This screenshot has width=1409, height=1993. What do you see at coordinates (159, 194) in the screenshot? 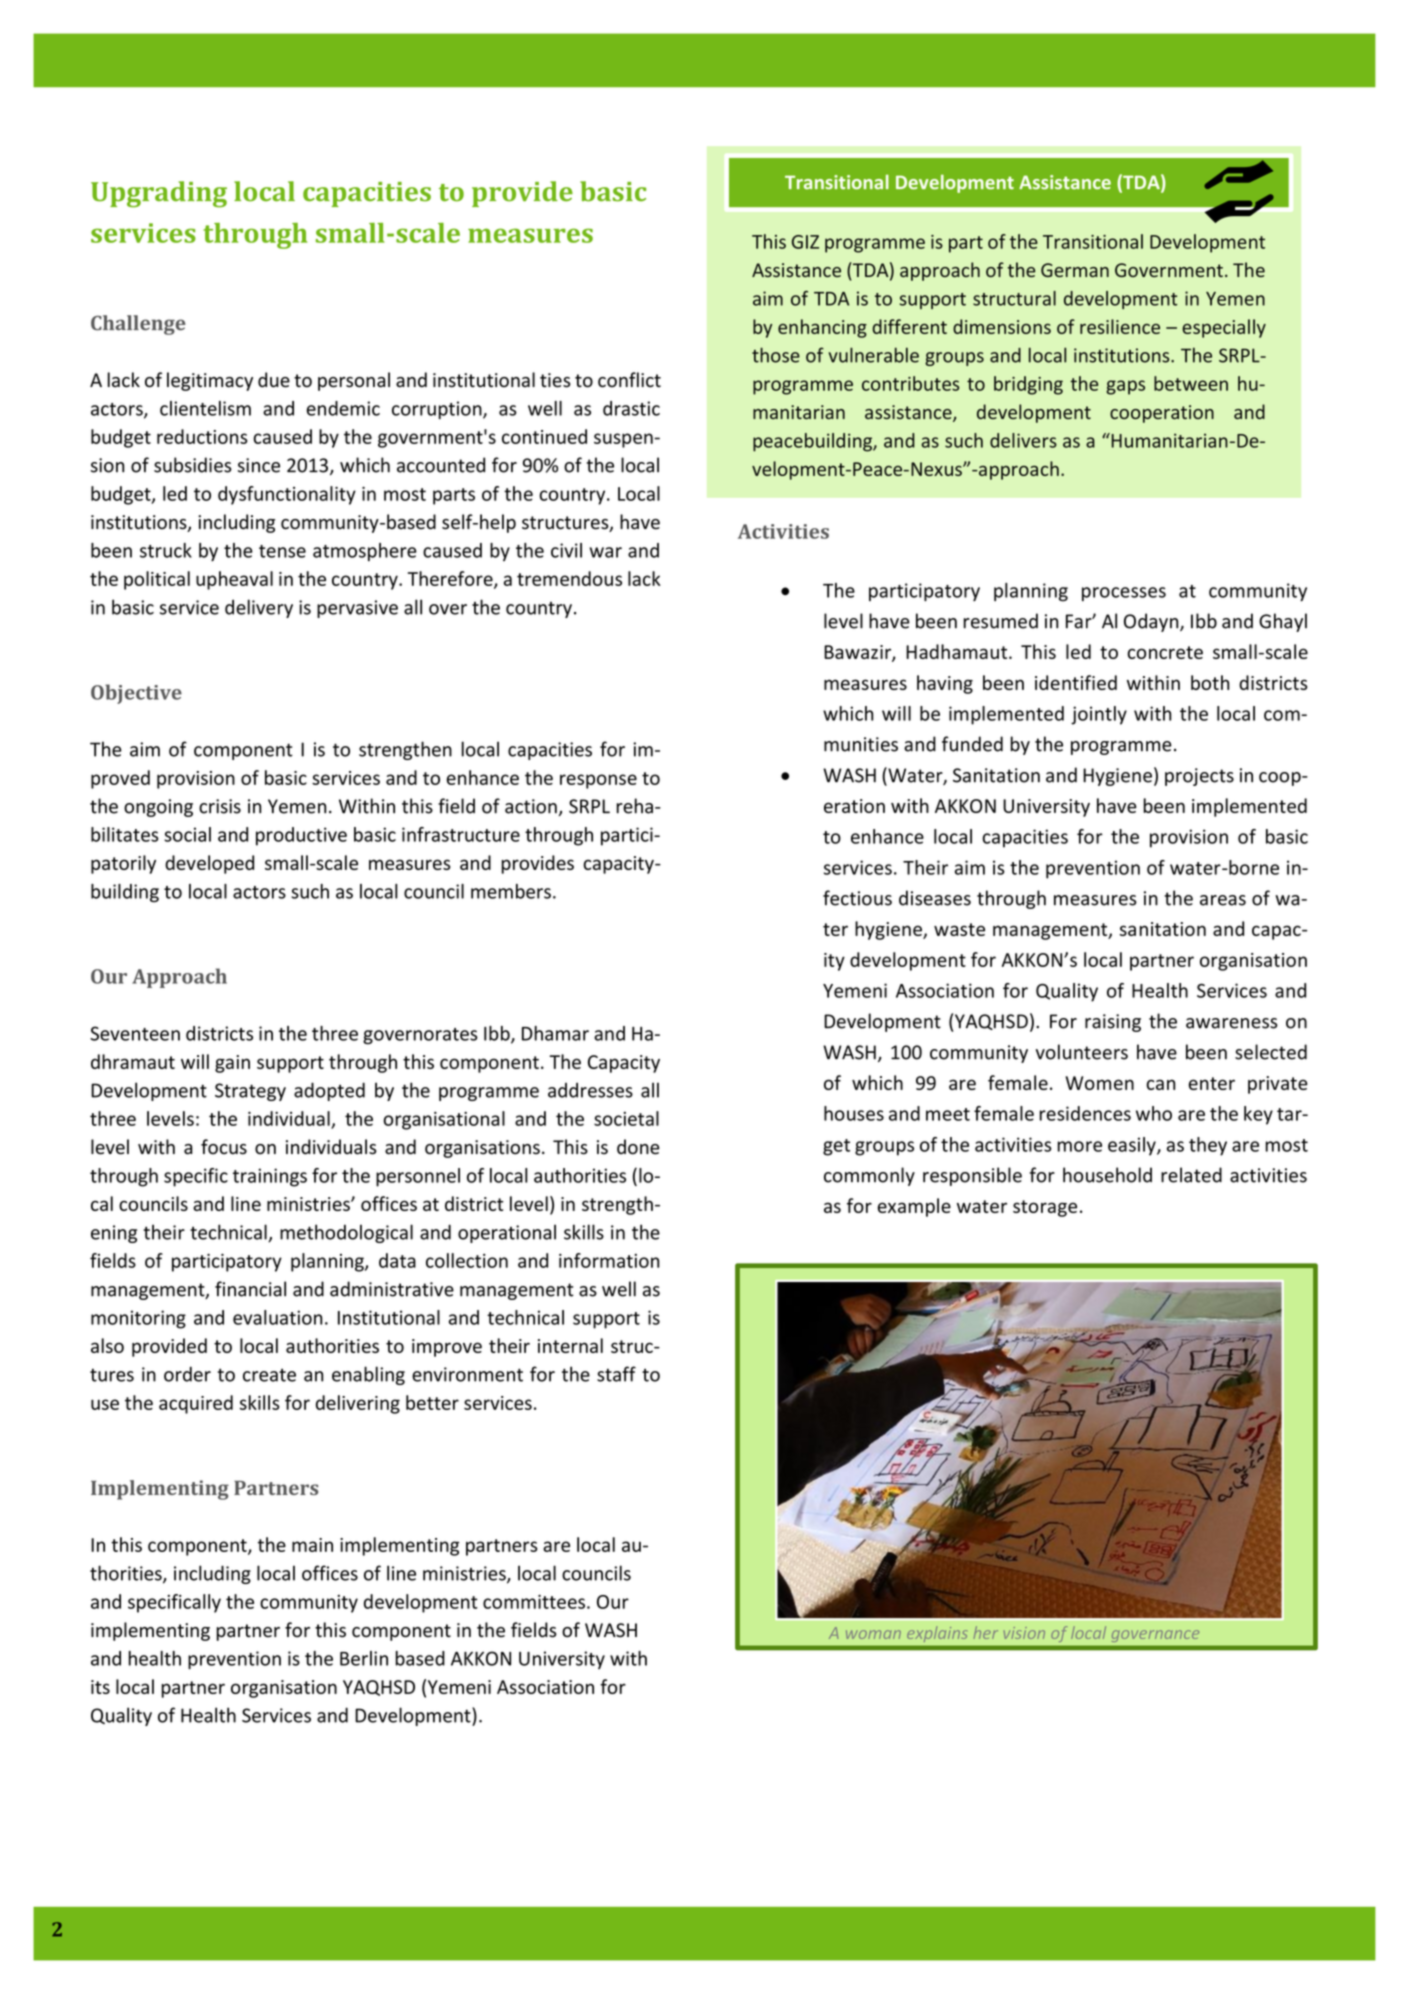
I see `Upgrading` at bounding box center [159, 194].
